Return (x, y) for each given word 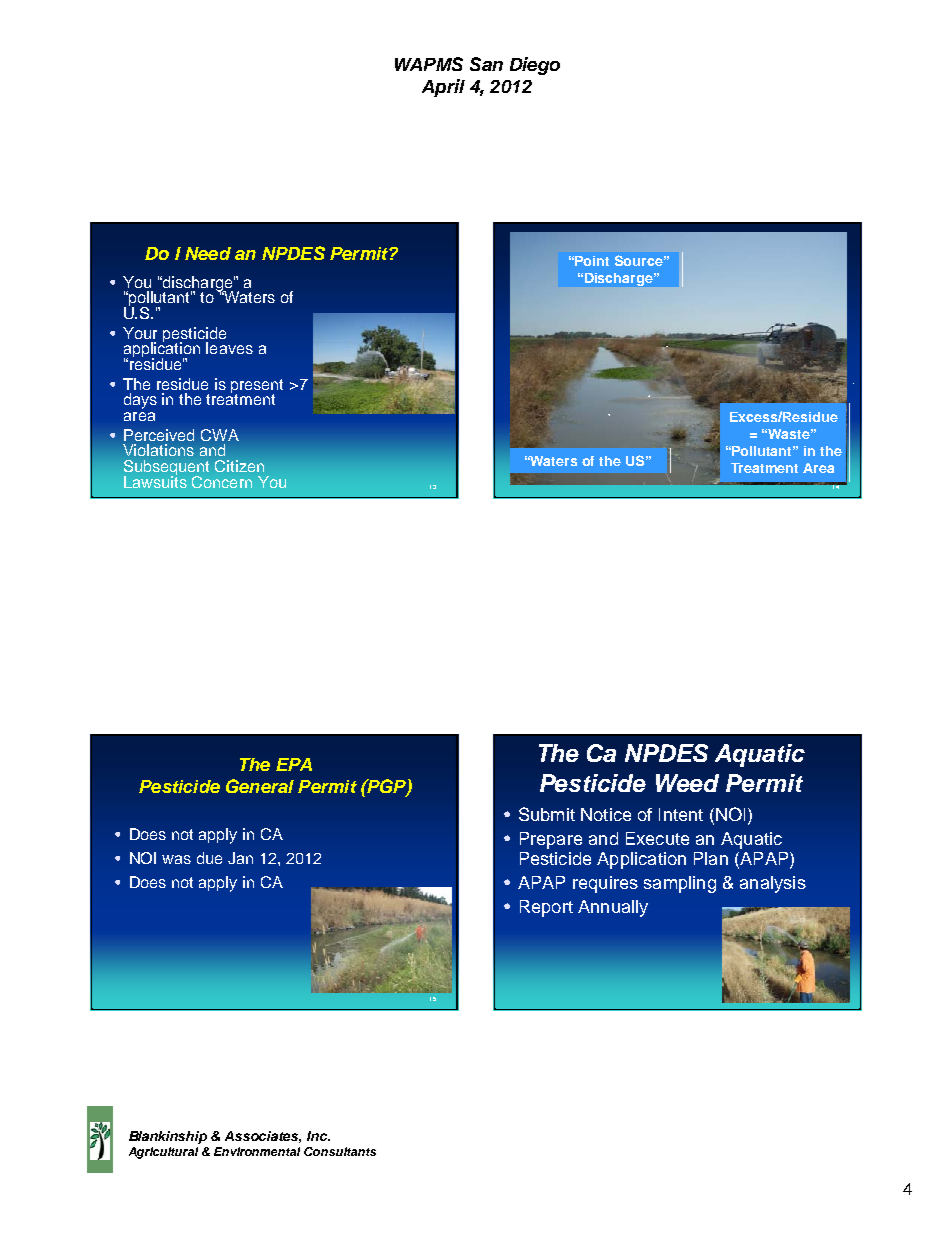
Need (208, 253)
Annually (613, 908)
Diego (535, 66)
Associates (263, 1137)
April (443, 88)
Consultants (340, 1151)
